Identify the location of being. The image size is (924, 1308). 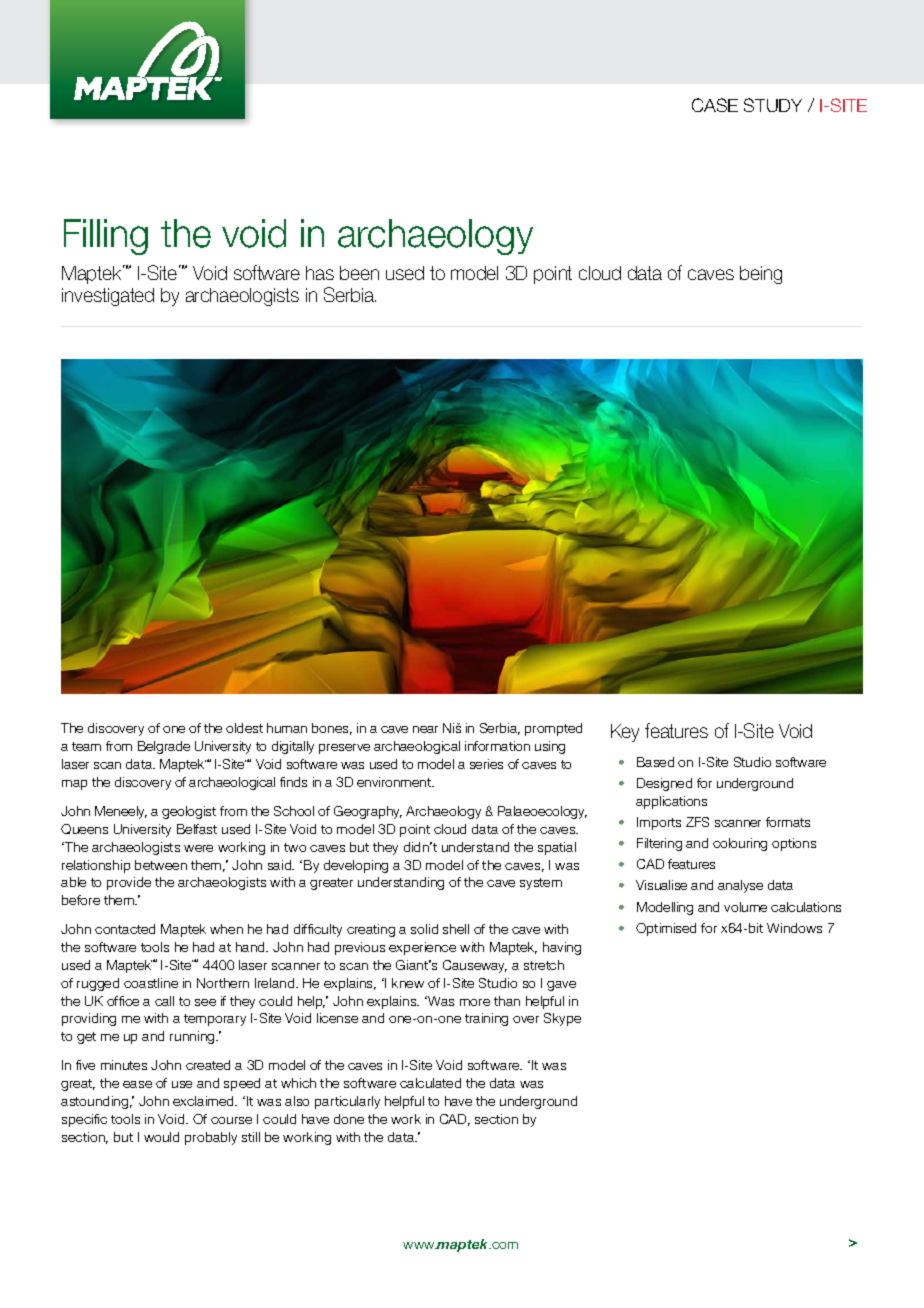
(761, 275).
